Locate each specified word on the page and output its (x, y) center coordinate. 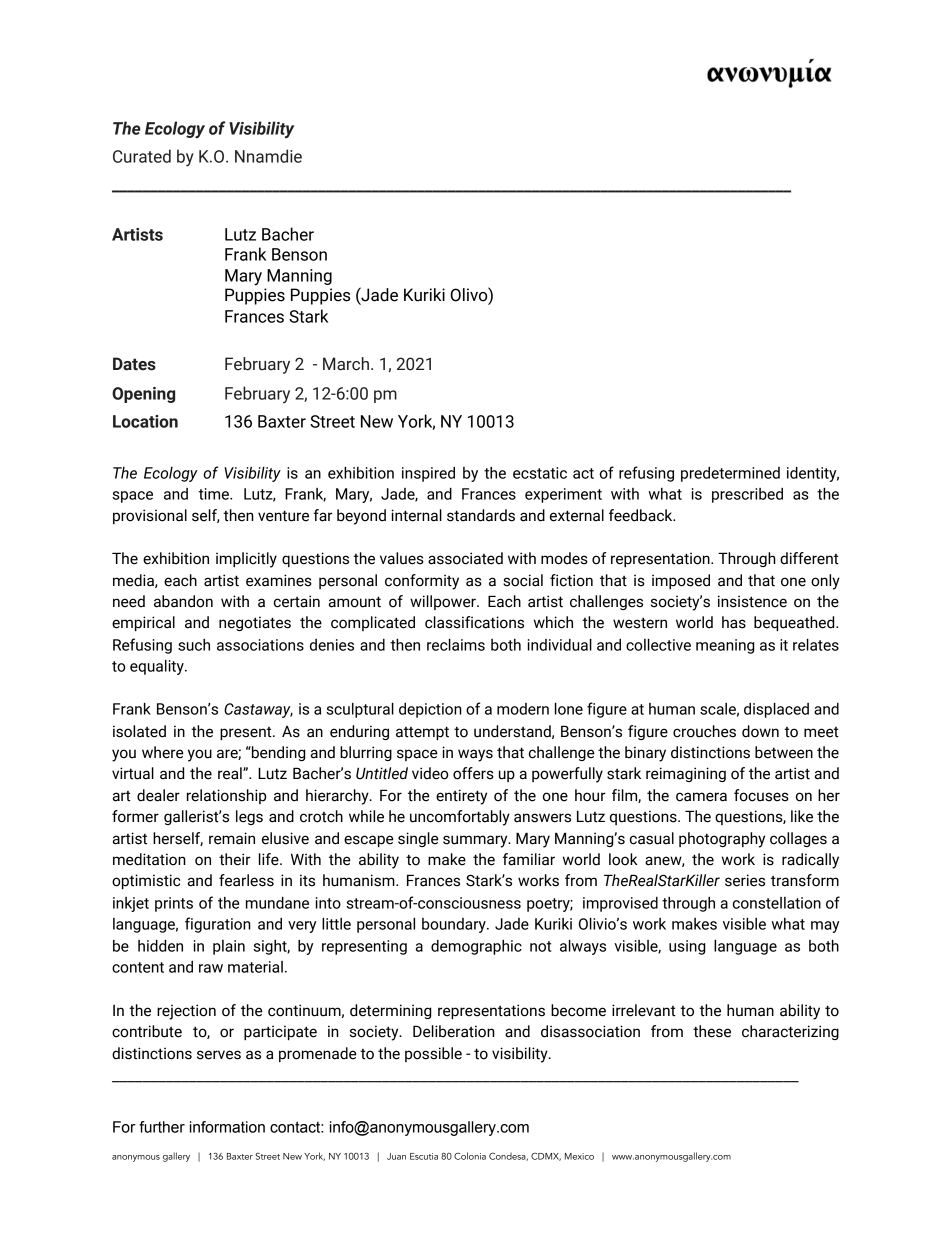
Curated (142, 156)
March (346, 364)
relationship (226, 796)
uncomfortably (460, 818)
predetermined (730, 474)
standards (481, 515)
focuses (761, 795)
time (214, 494)
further (162, 1127)
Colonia (470, 1156)
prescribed (747, 495)
